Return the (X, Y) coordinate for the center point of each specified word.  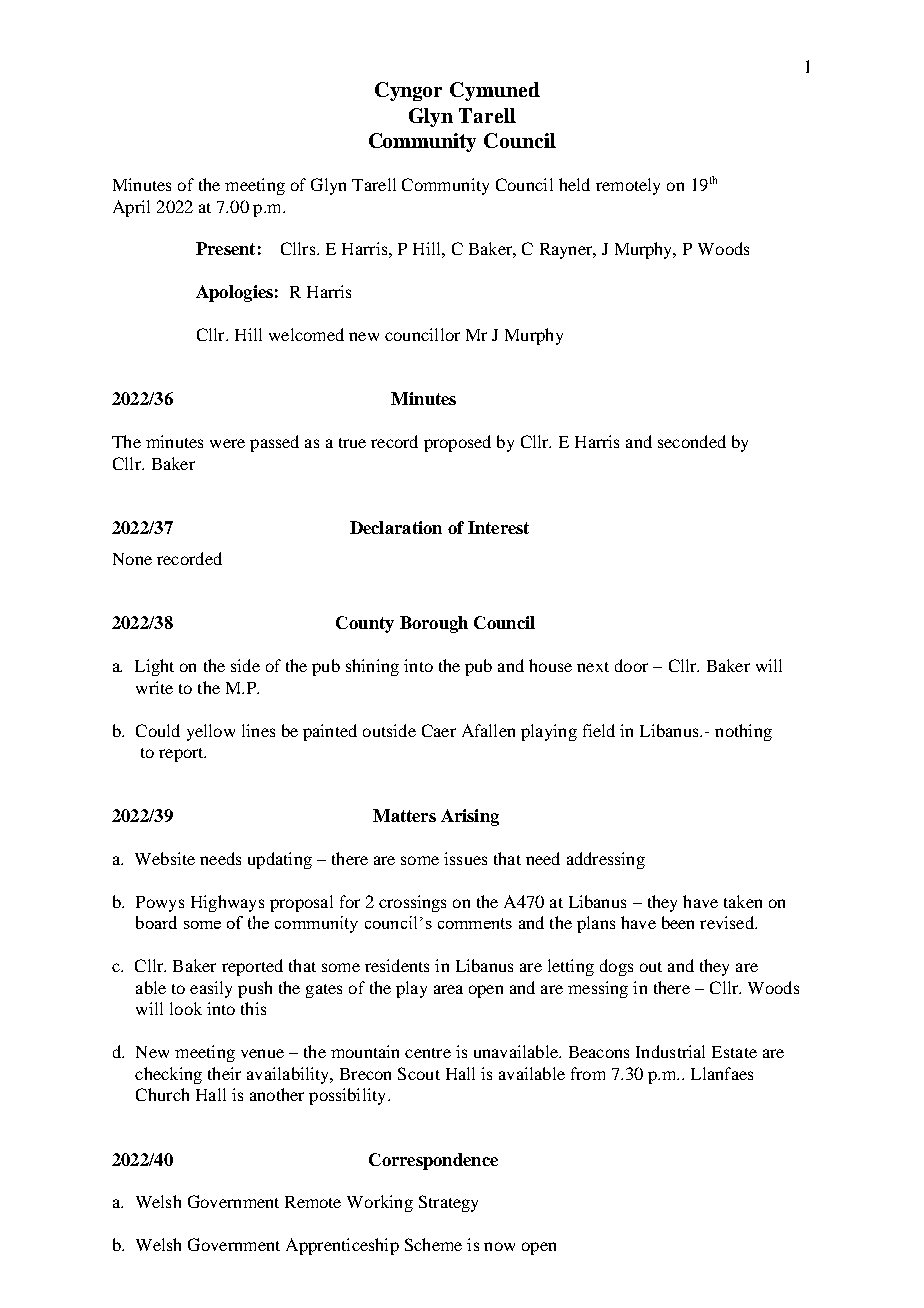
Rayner (567, 251)
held (574, 184)
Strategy (448, 1203)
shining (372, 667)
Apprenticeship (342, 1246)
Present (225, 248)
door (631, 665)
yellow (211, 732)
